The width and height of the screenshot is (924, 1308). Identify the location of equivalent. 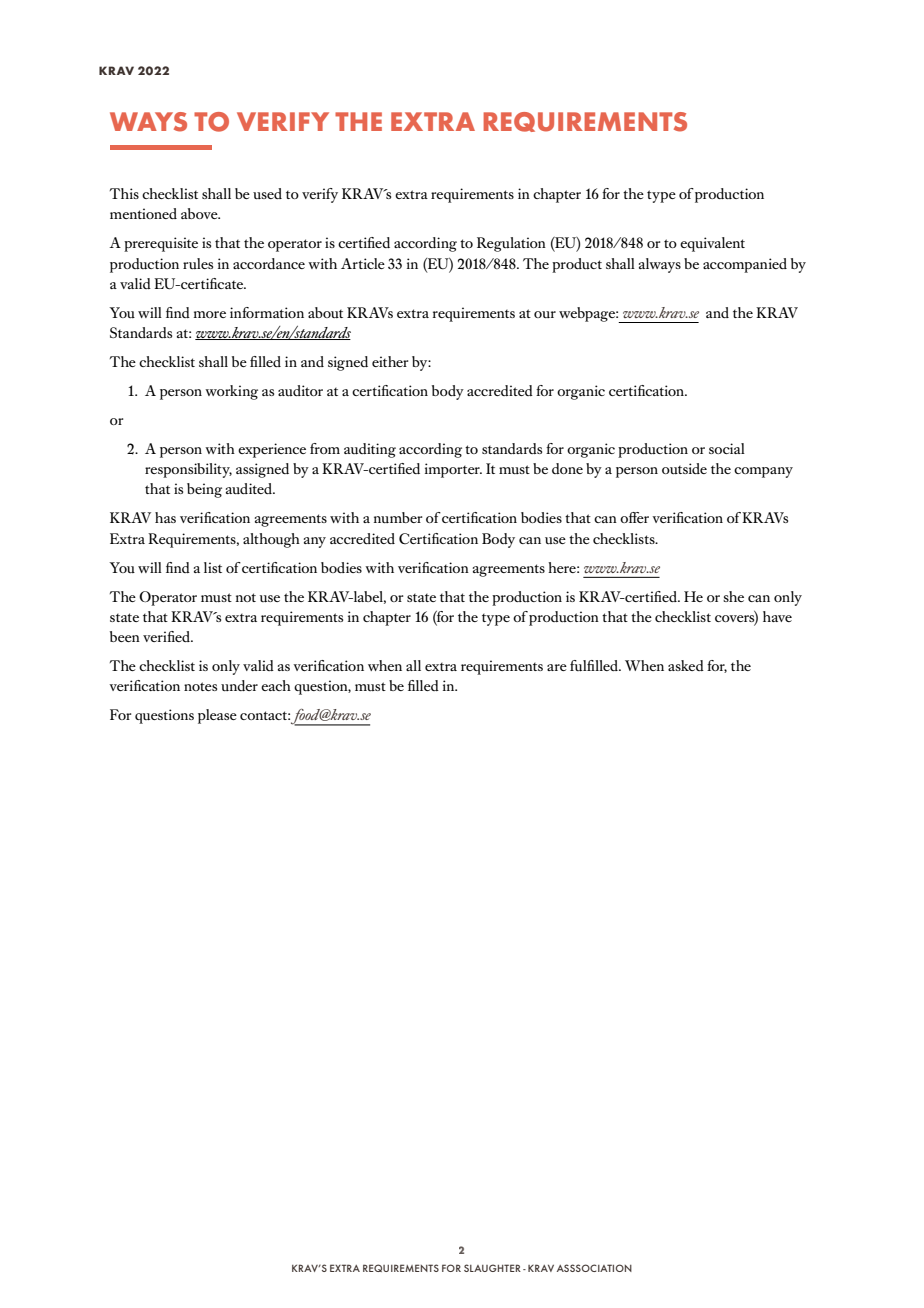
(712, 244).
